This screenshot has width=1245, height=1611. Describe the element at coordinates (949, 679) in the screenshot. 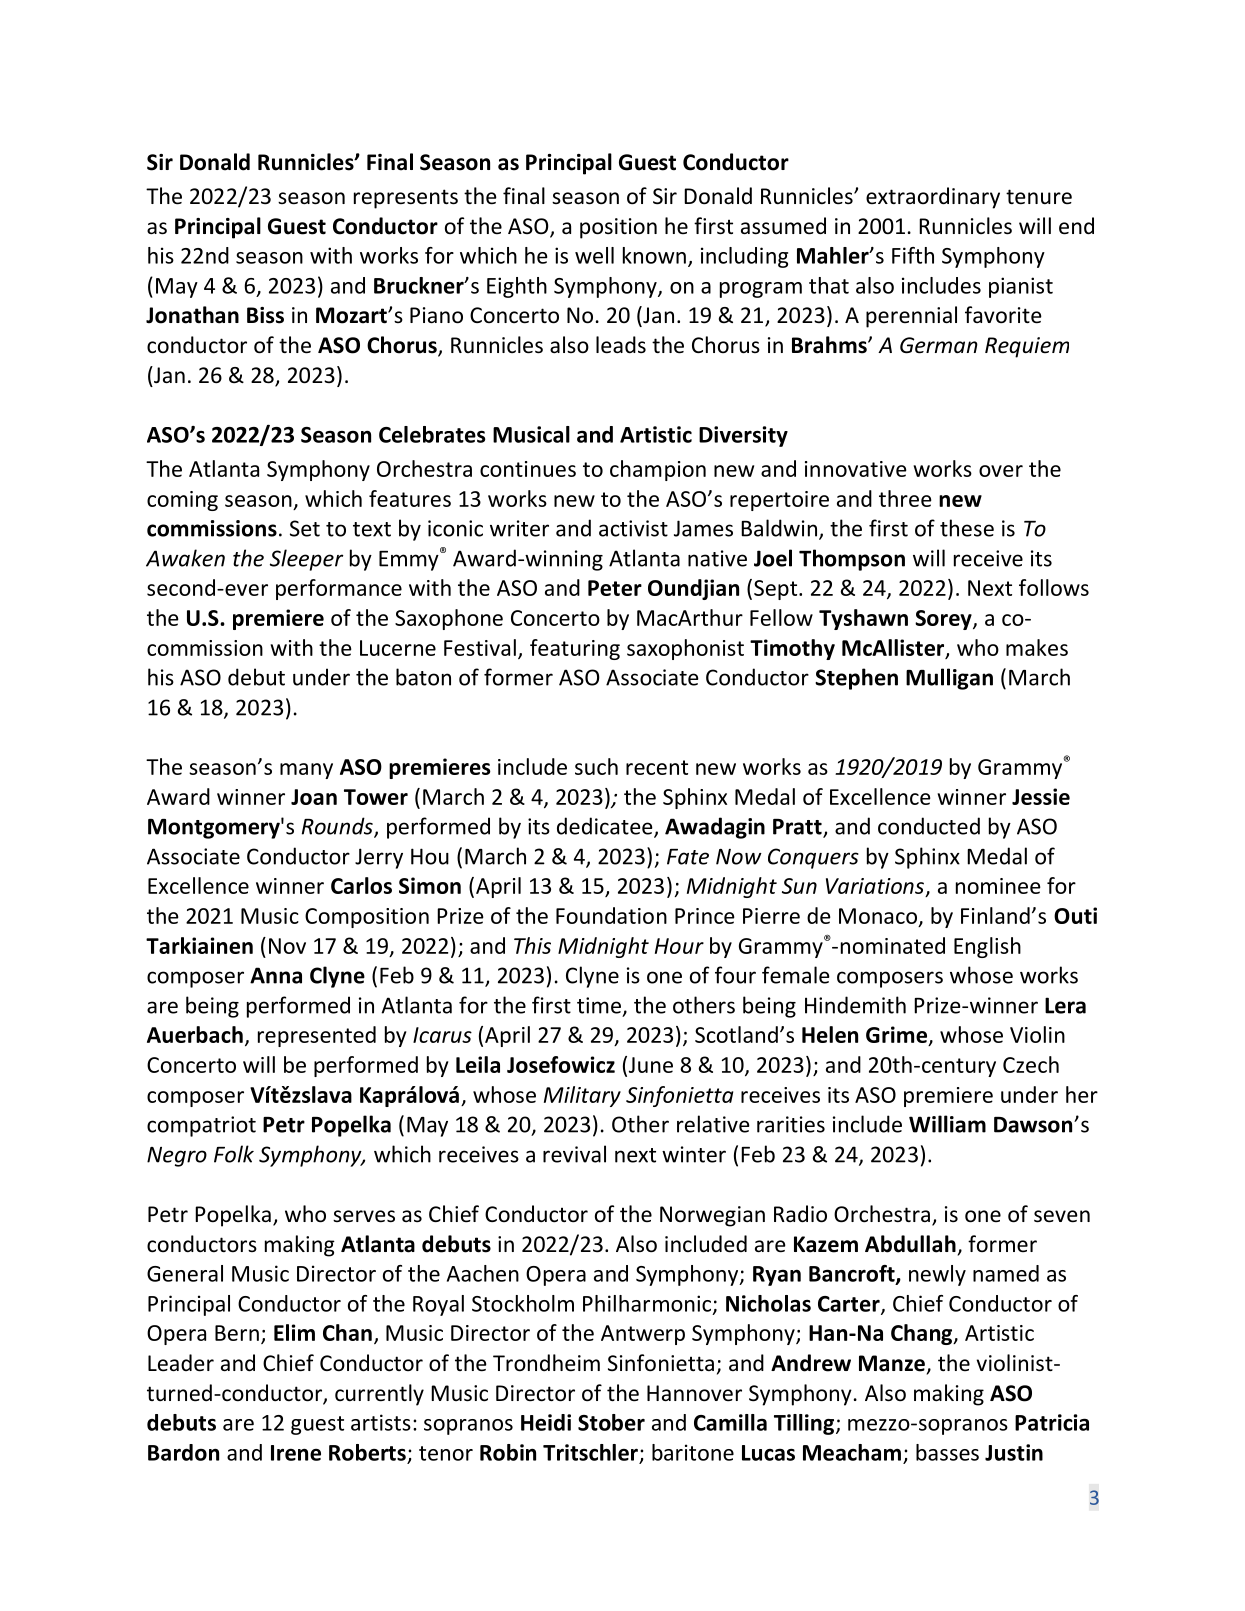

I see `Mulligan` at that location.
